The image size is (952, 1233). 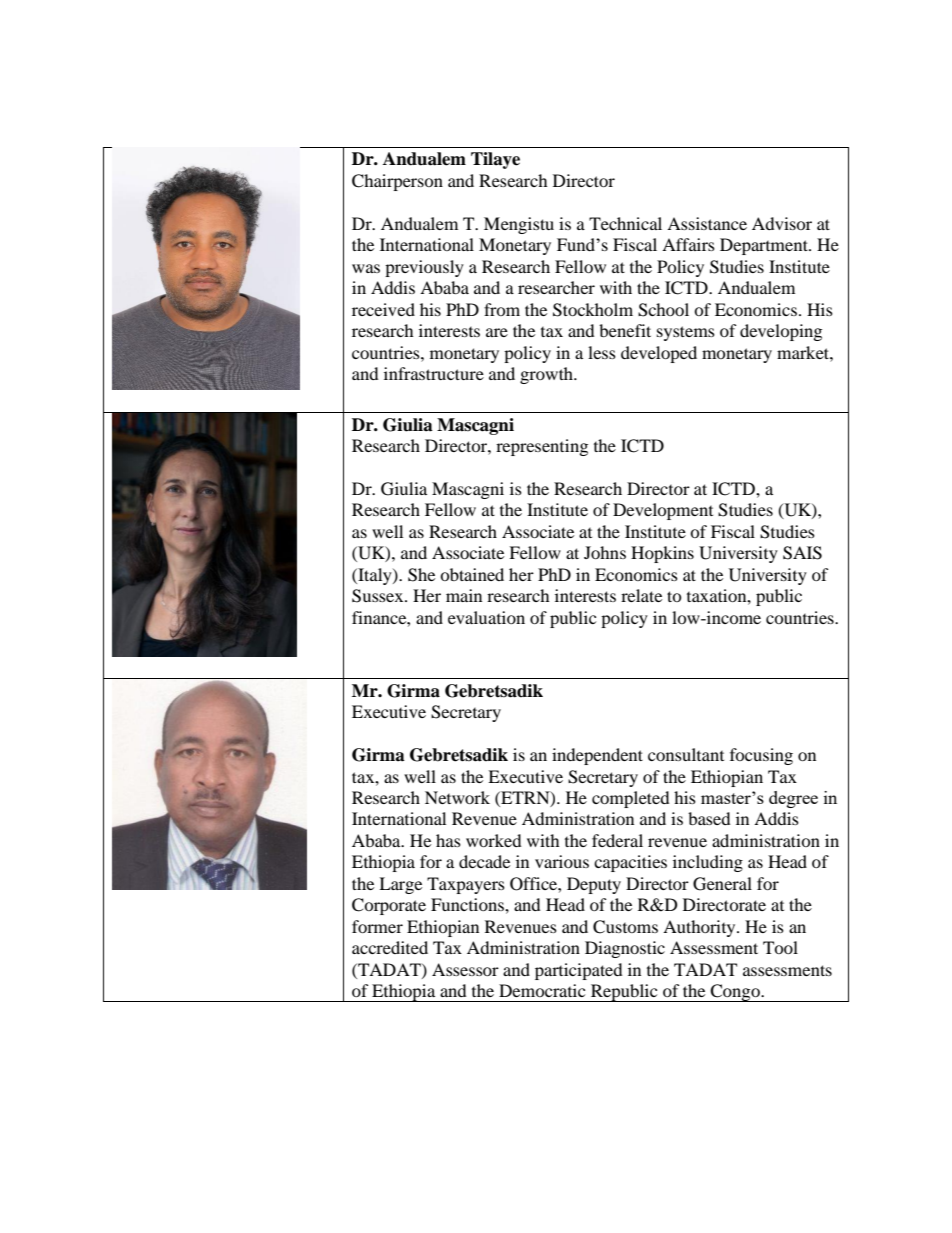 What do you see at coordinates (625, 223) in the document?
I see `Technical` at bounding box center [625, 223].
